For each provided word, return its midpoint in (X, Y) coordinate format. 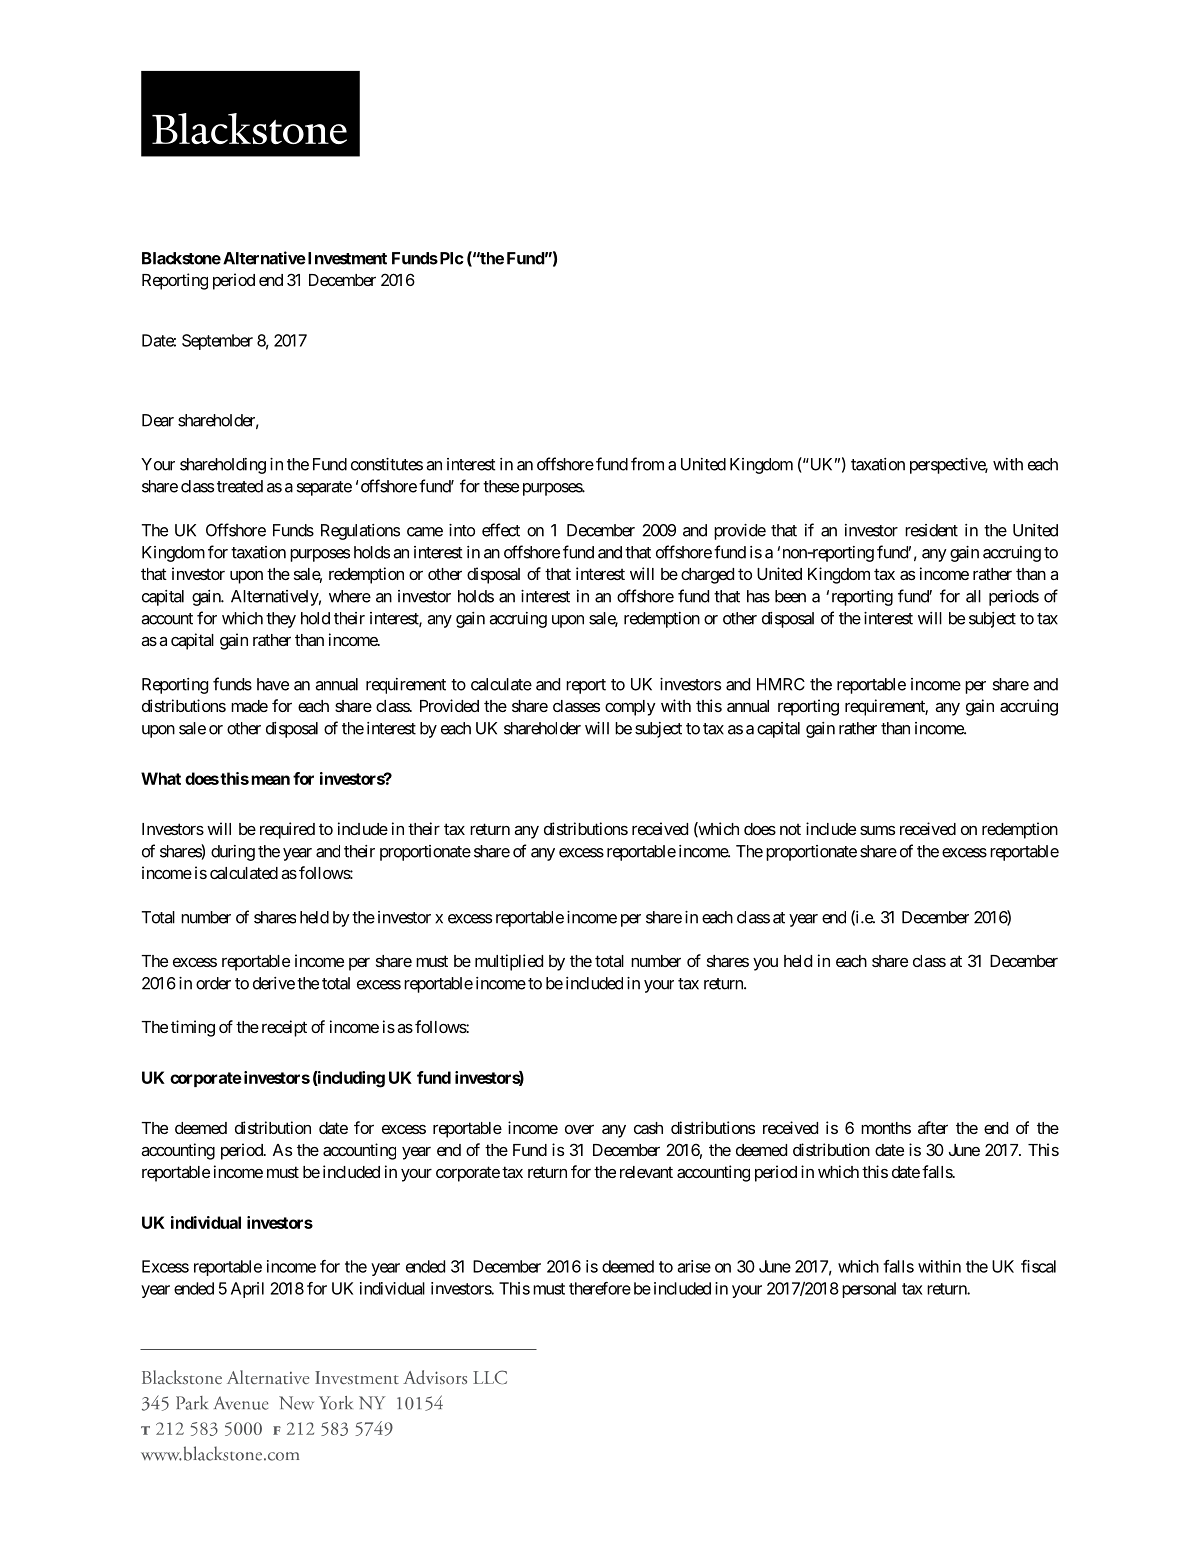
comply (630, 708)
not (790, 829)
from (647, 464)
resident (931, 530)
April (247, 1290)
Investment (346, 258)
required (287, 830)
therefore (600, 1288)
